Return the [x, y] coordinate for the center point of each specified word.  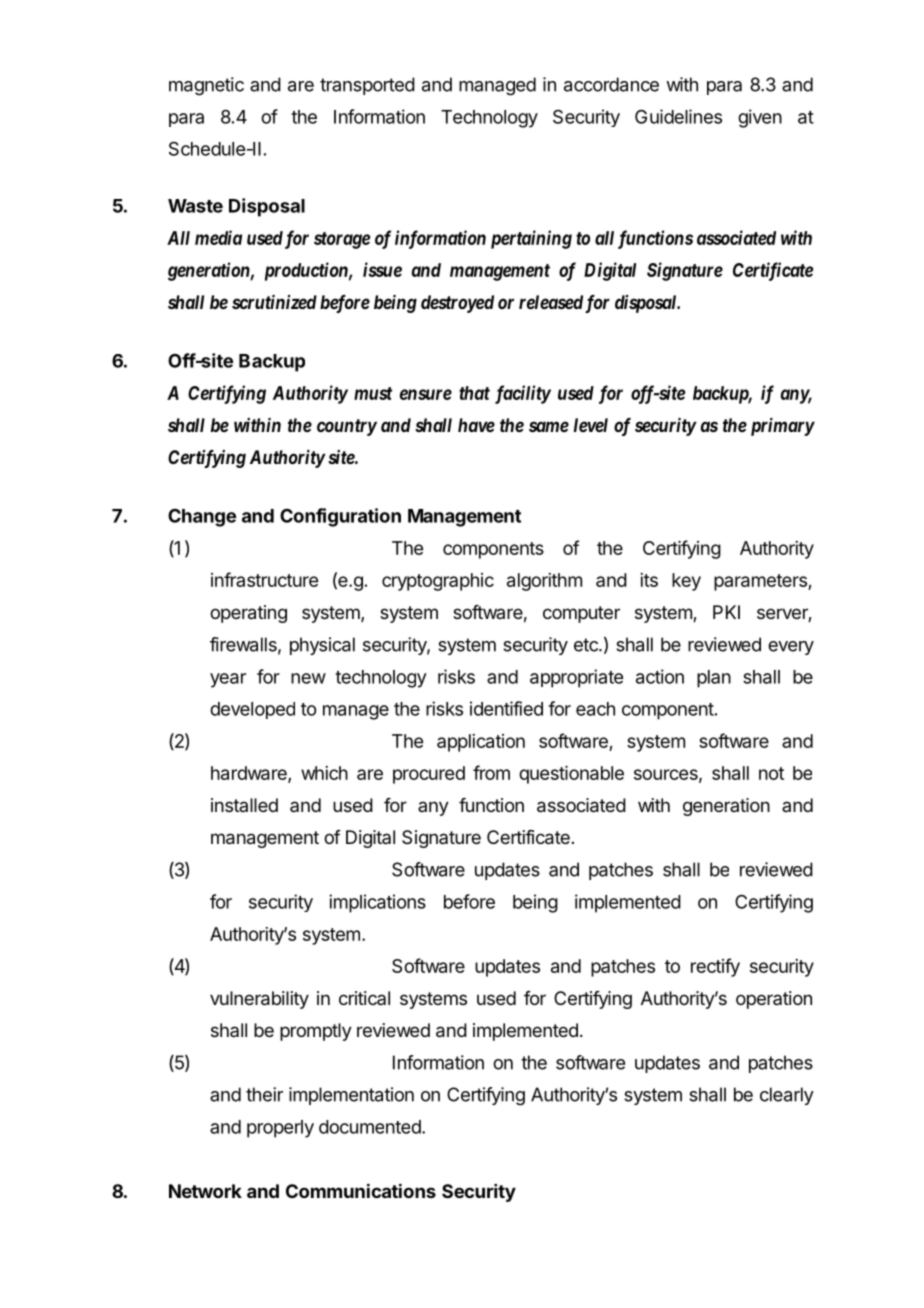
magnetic [206, 86]
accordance [611, 84]
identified [506, 708]
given [760, 118]
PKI [726, 612]
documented [370, 1127]
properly [280, 1129]
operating [248, 614]
